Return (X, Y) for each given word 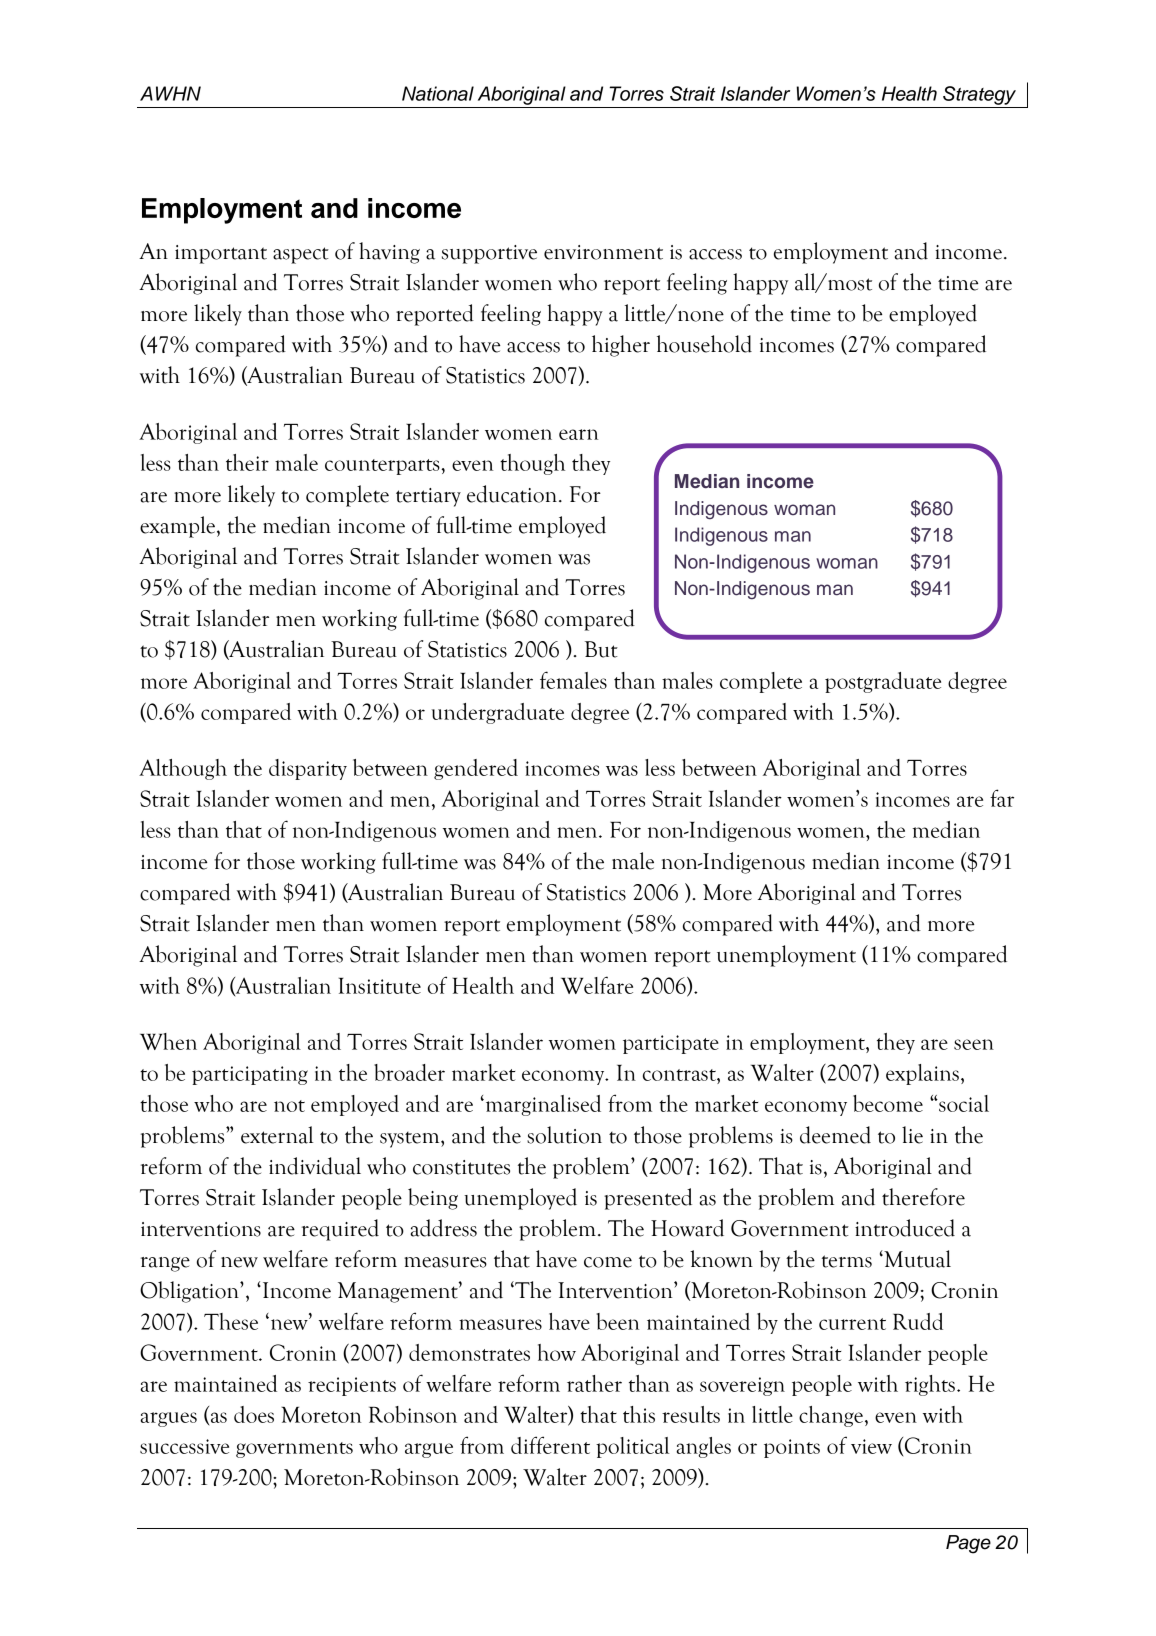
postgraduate (883, 682)
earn (578, 434)
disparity (308, 769)
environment (603, 252)
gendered (476, 769)
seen (974, 1044)
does (254, 1414)
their (247, 462)
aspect (301, 255)
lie (912, 1135)
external (277, 1135)
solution (564, 1135)
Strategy (979, 95)
